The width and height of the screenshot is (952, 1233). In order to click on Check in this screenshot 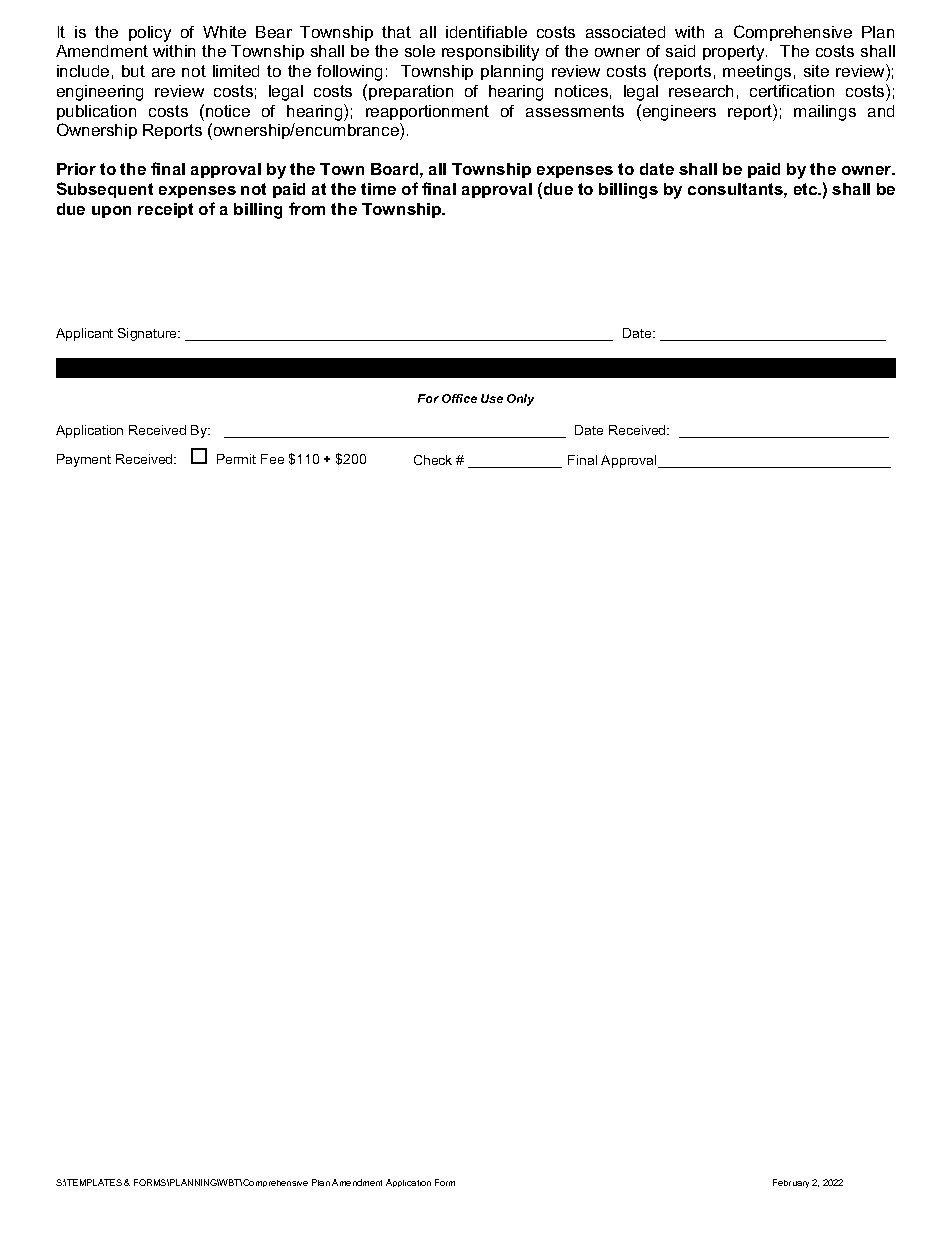, I will do `click(433, 460)`.
